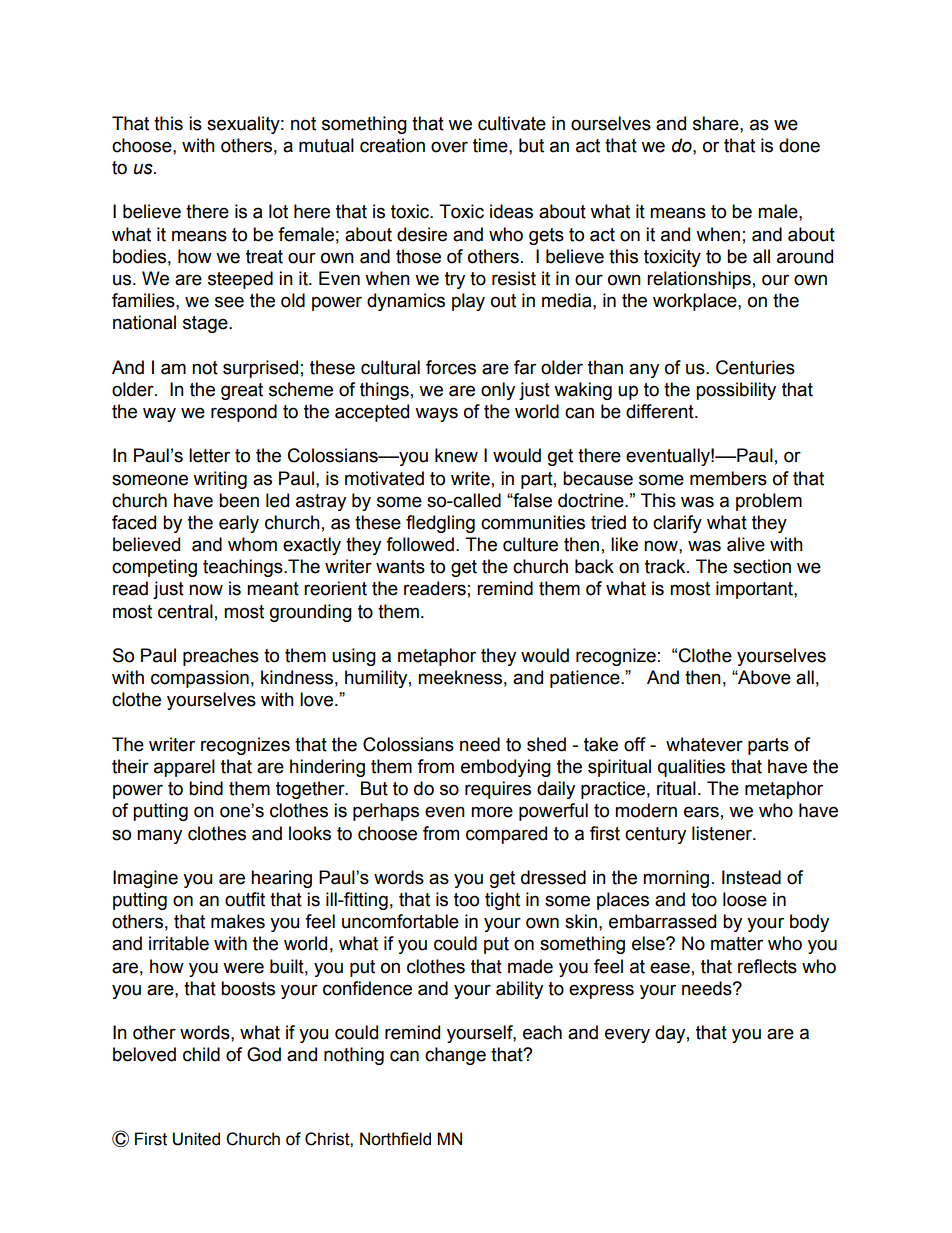  What do you see at coordinates (196, 1139) in the screenshot?
I see `United` at bounding box center [196, 1139].
